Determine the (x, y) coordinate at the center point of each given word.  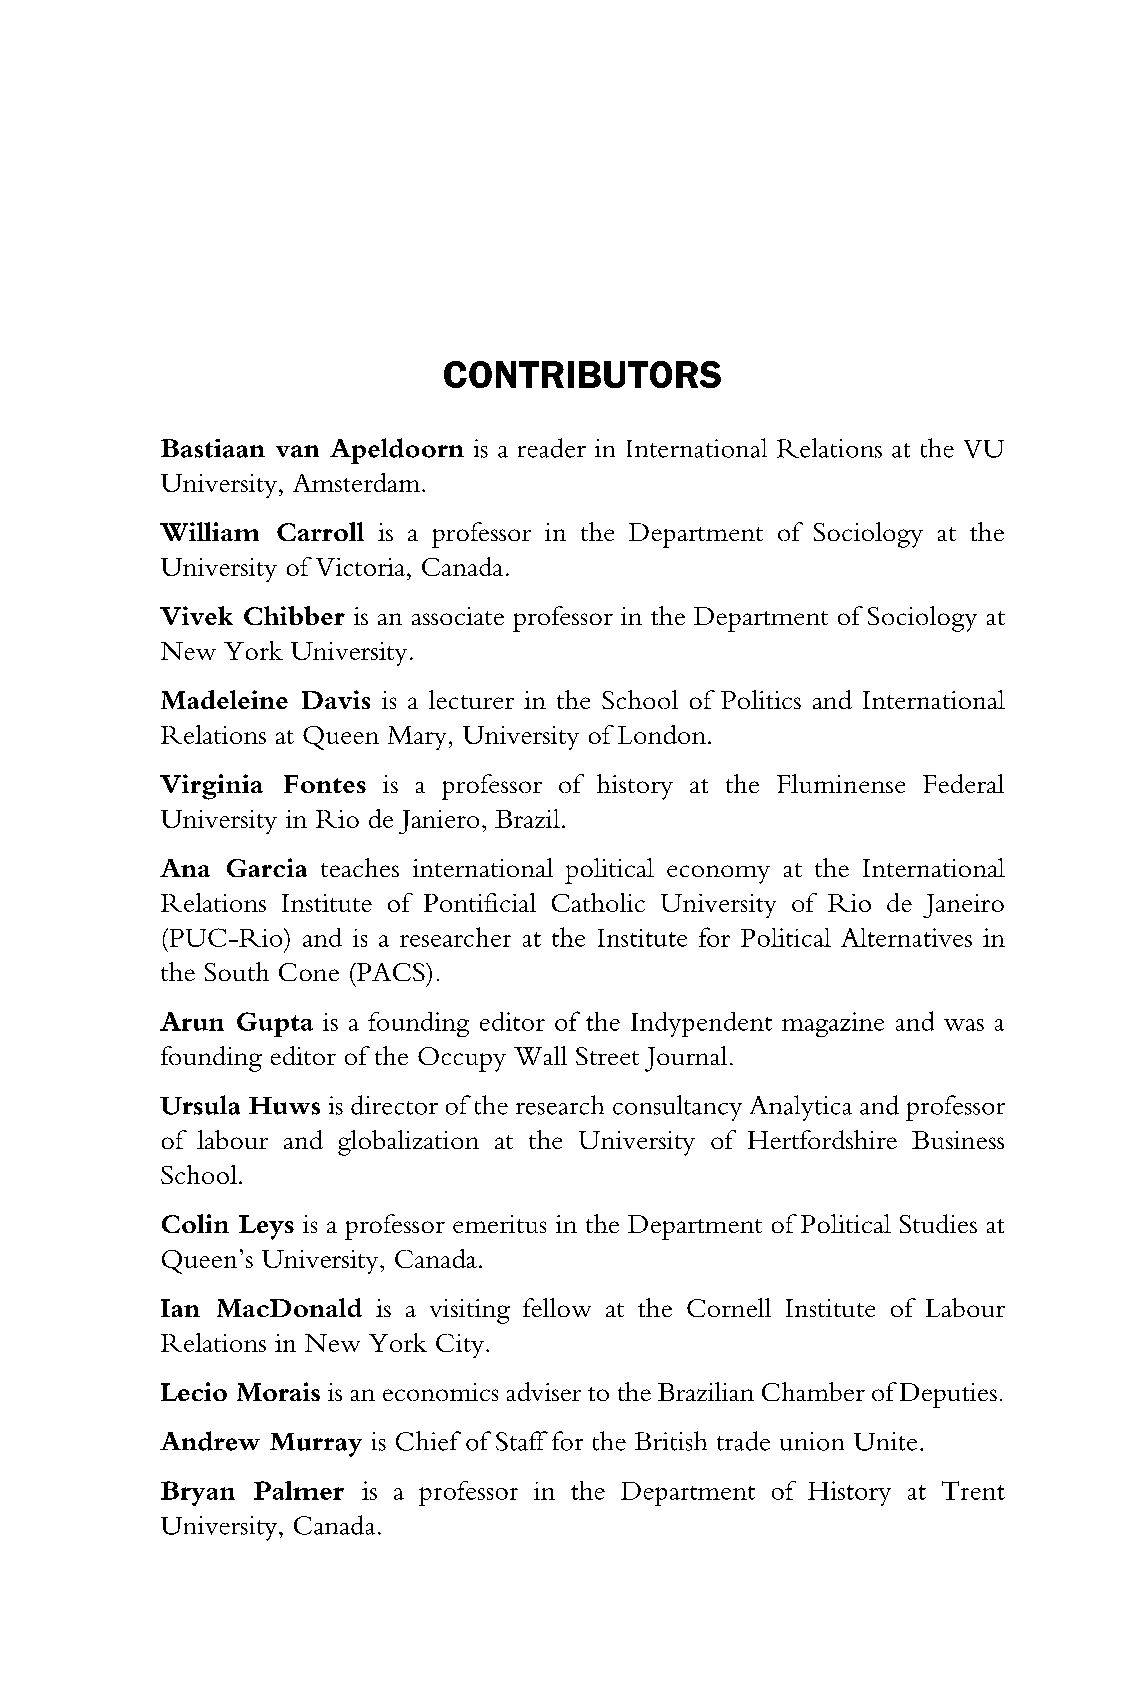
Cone (309, 972)
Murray (316, 1445)
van (297, 451)
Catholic (598, 902)
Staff (522, 1441)
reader (552, 448)
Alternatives (906, 937)
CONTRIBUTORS (582, 374)
